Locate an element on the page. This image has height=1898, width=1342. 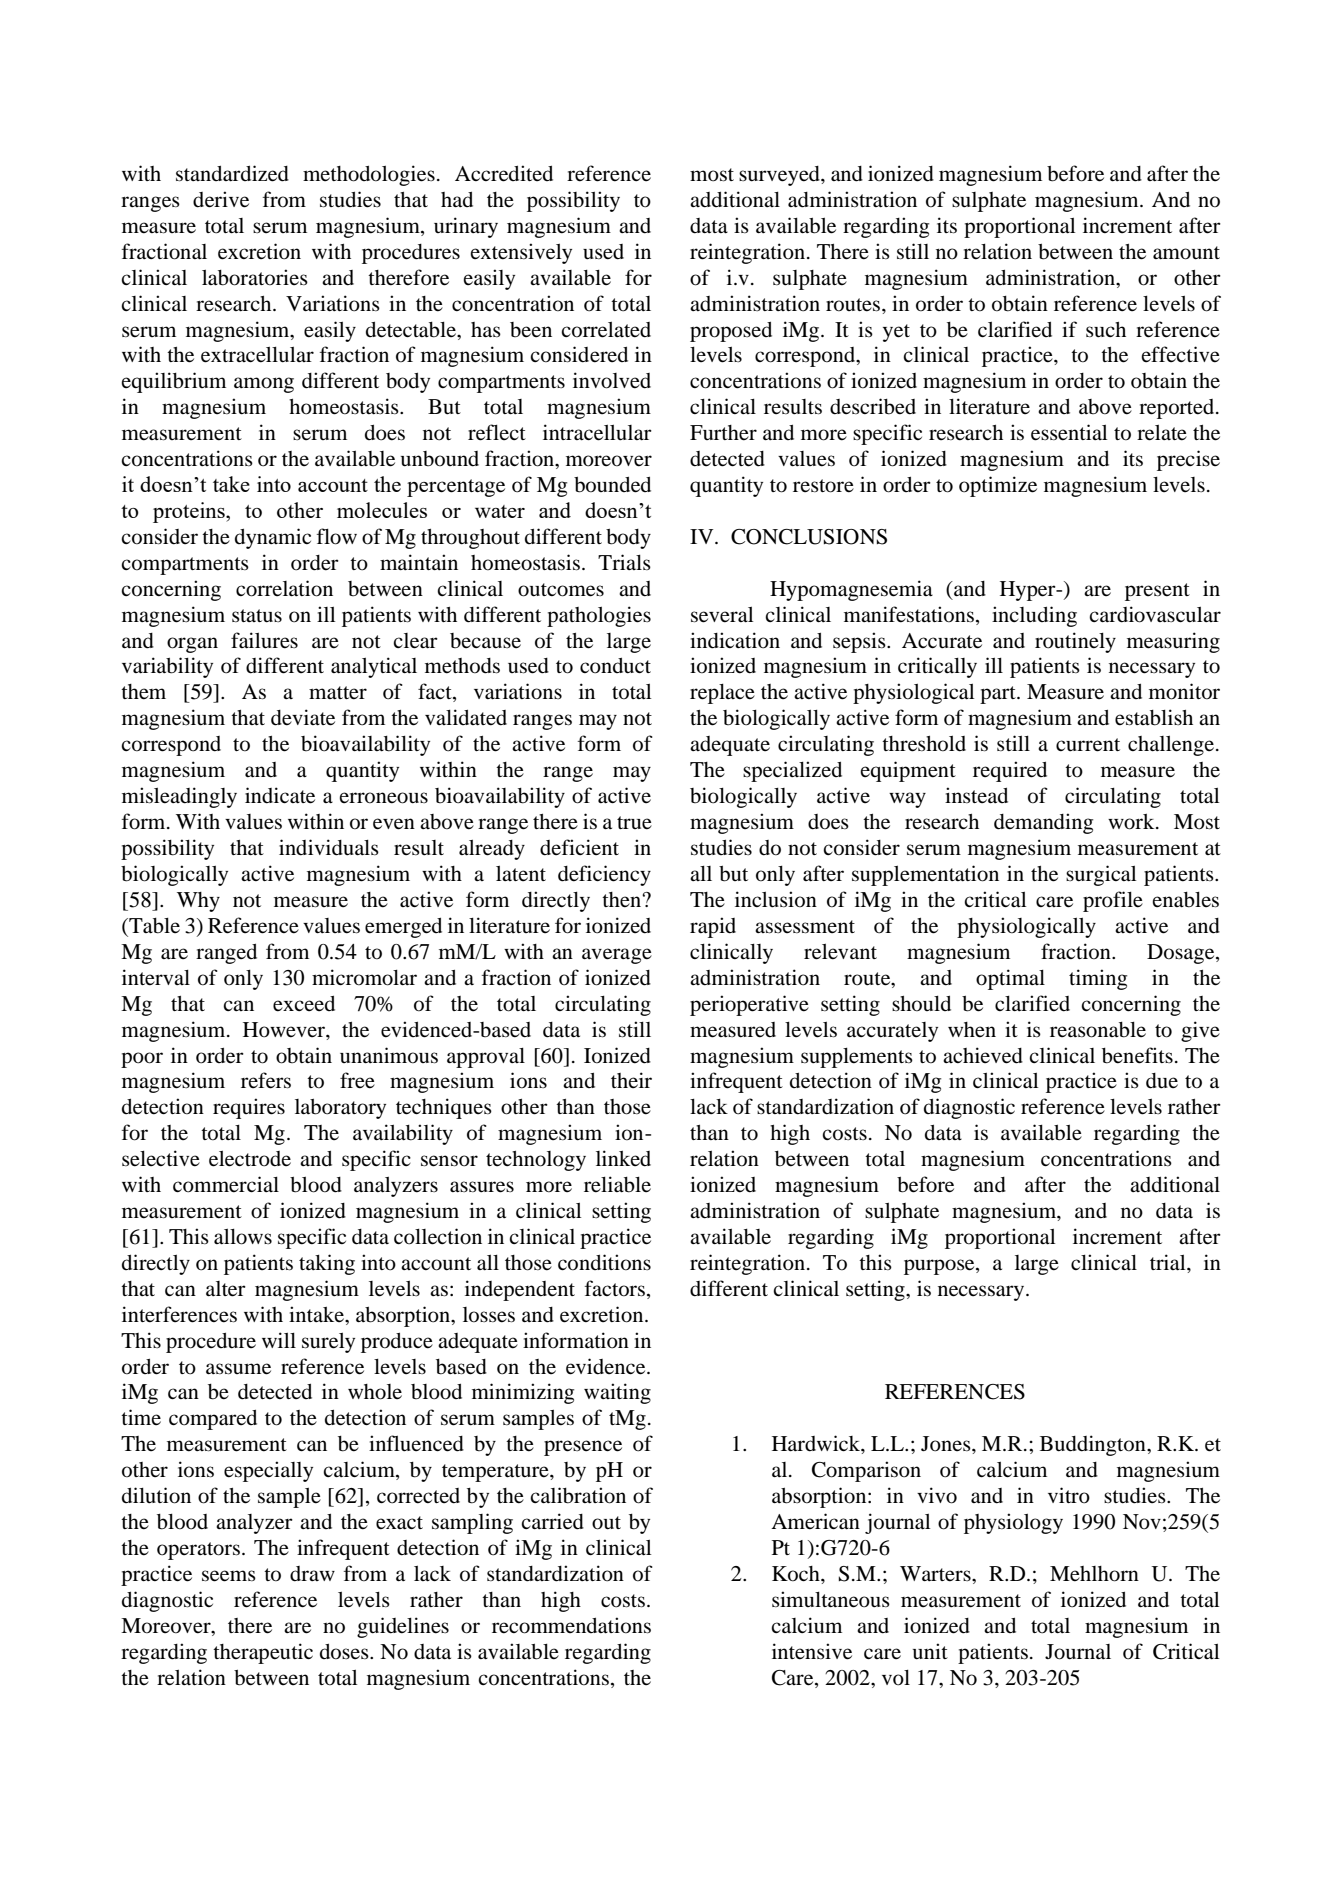
physiology is located at coordinates (1013, 1523).
